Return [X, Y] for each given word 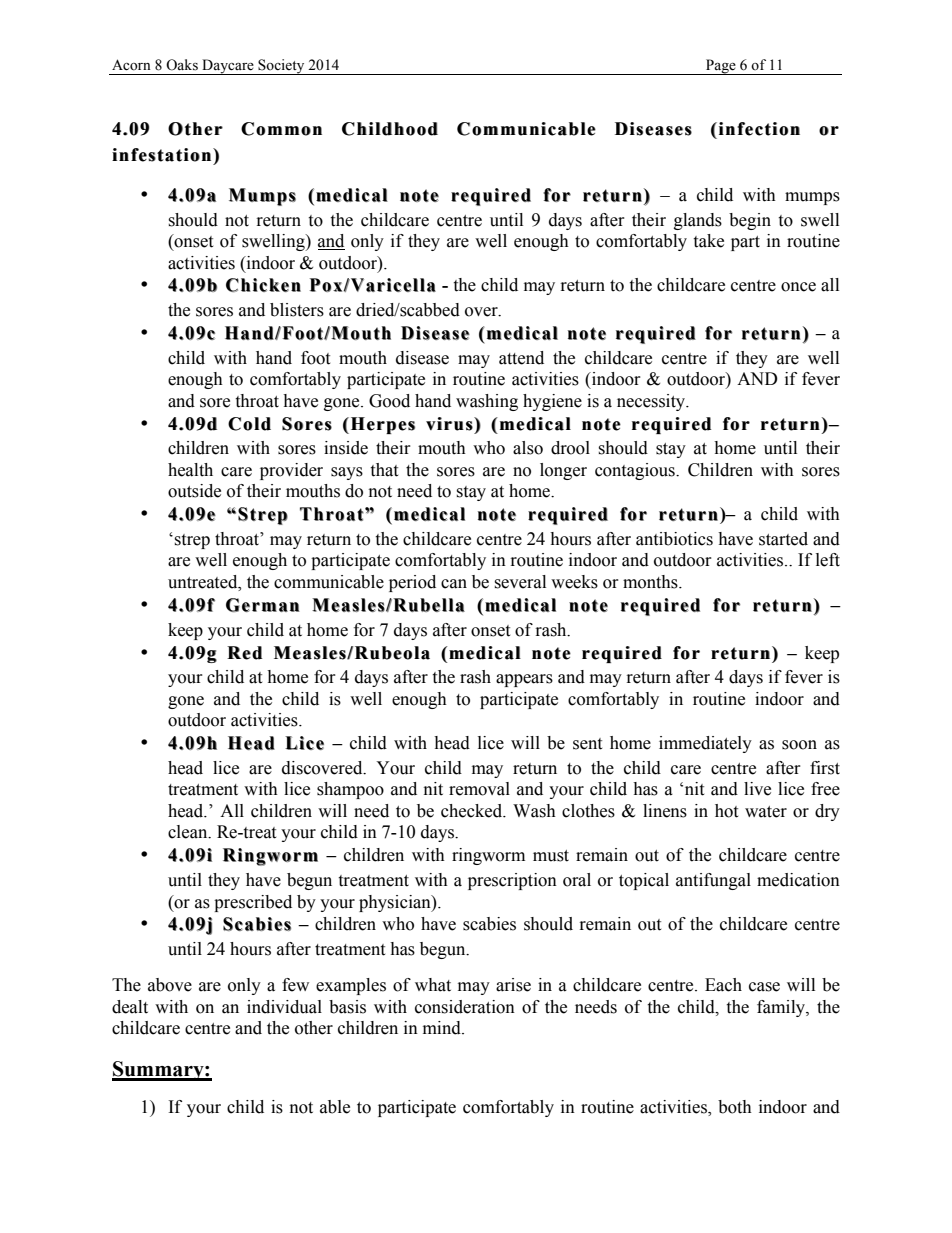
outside [194, 491]
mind [443, 1028]
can [454, 584]
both [735, 1107]
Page [721, 67]
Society [281, 67]
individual [284, 1007]
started [783, 539]
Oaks [182, 65]
